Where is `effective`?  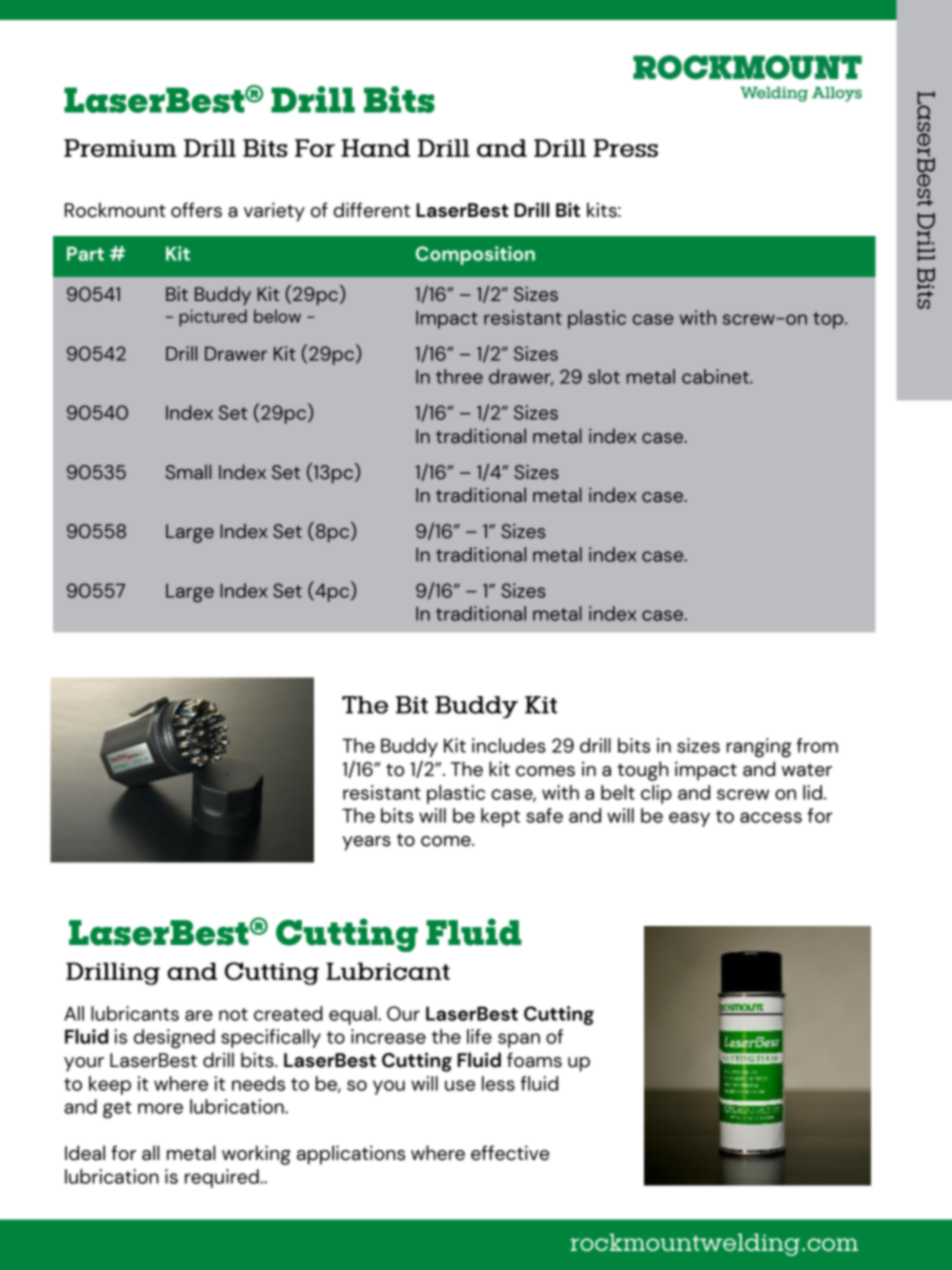 effective is located at coordinates (510, 1153).
